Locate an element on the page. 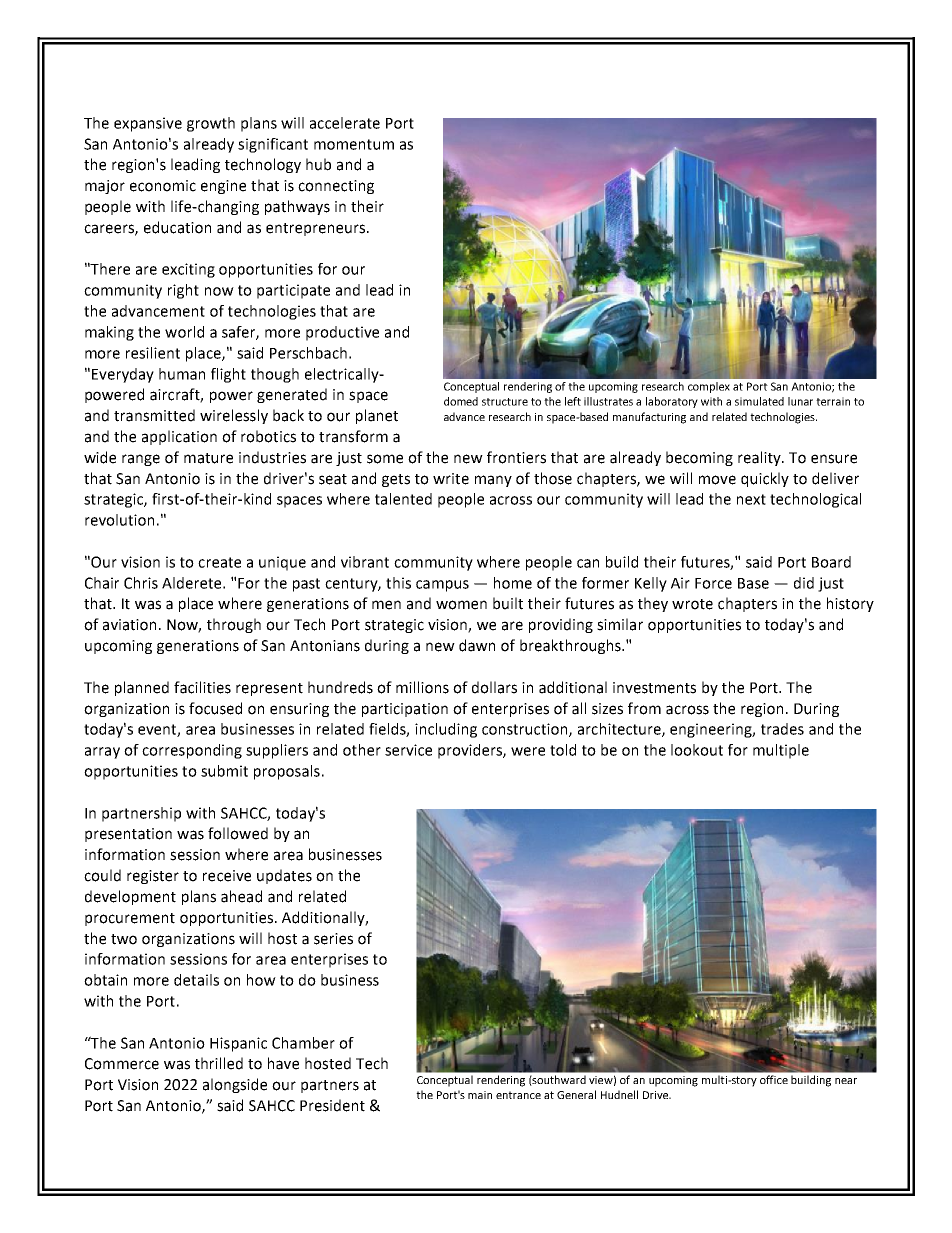 The height and width of the page is (1233, 952). growth is located at coordinates (211, 124).
